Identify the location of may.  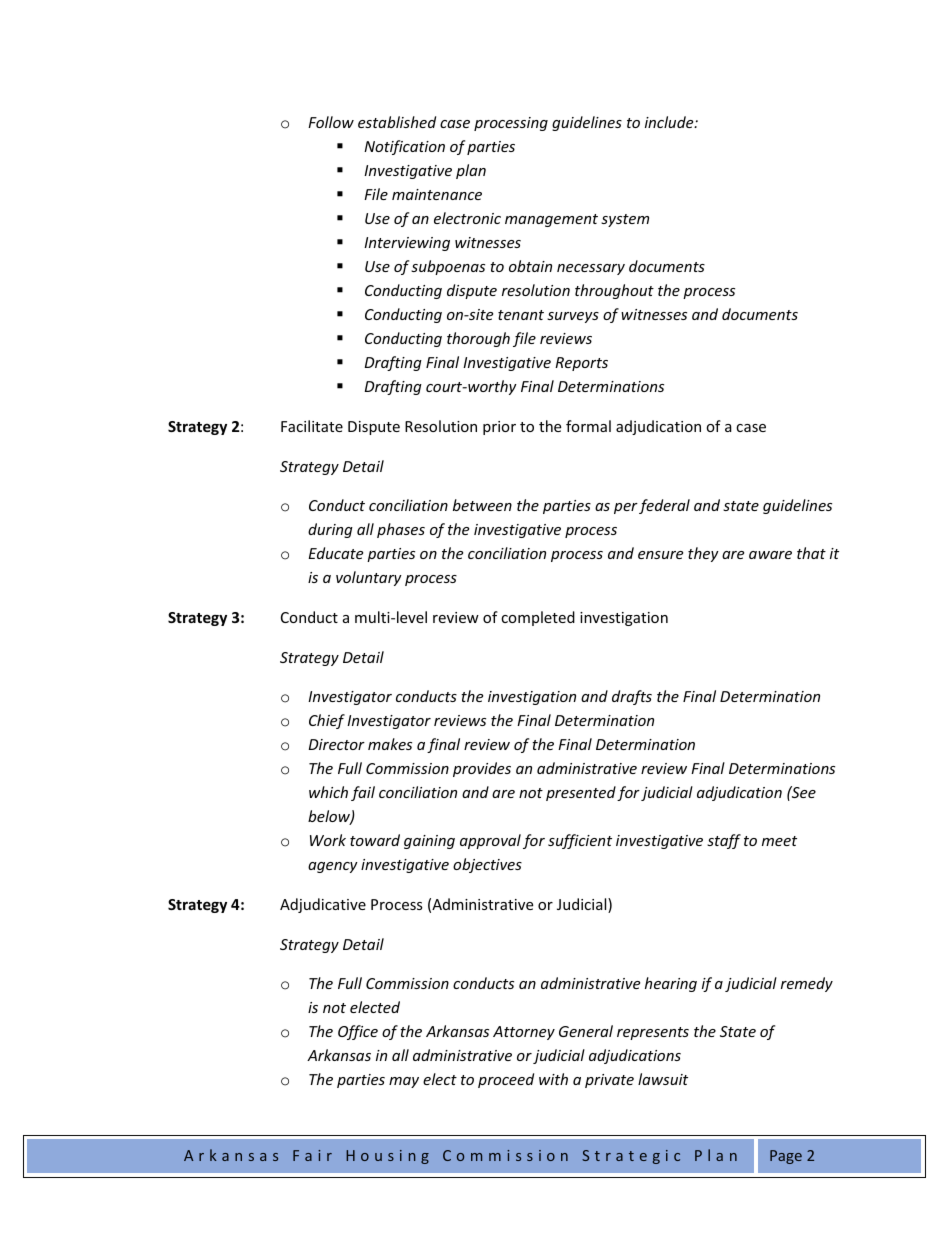
(404, 1082).
